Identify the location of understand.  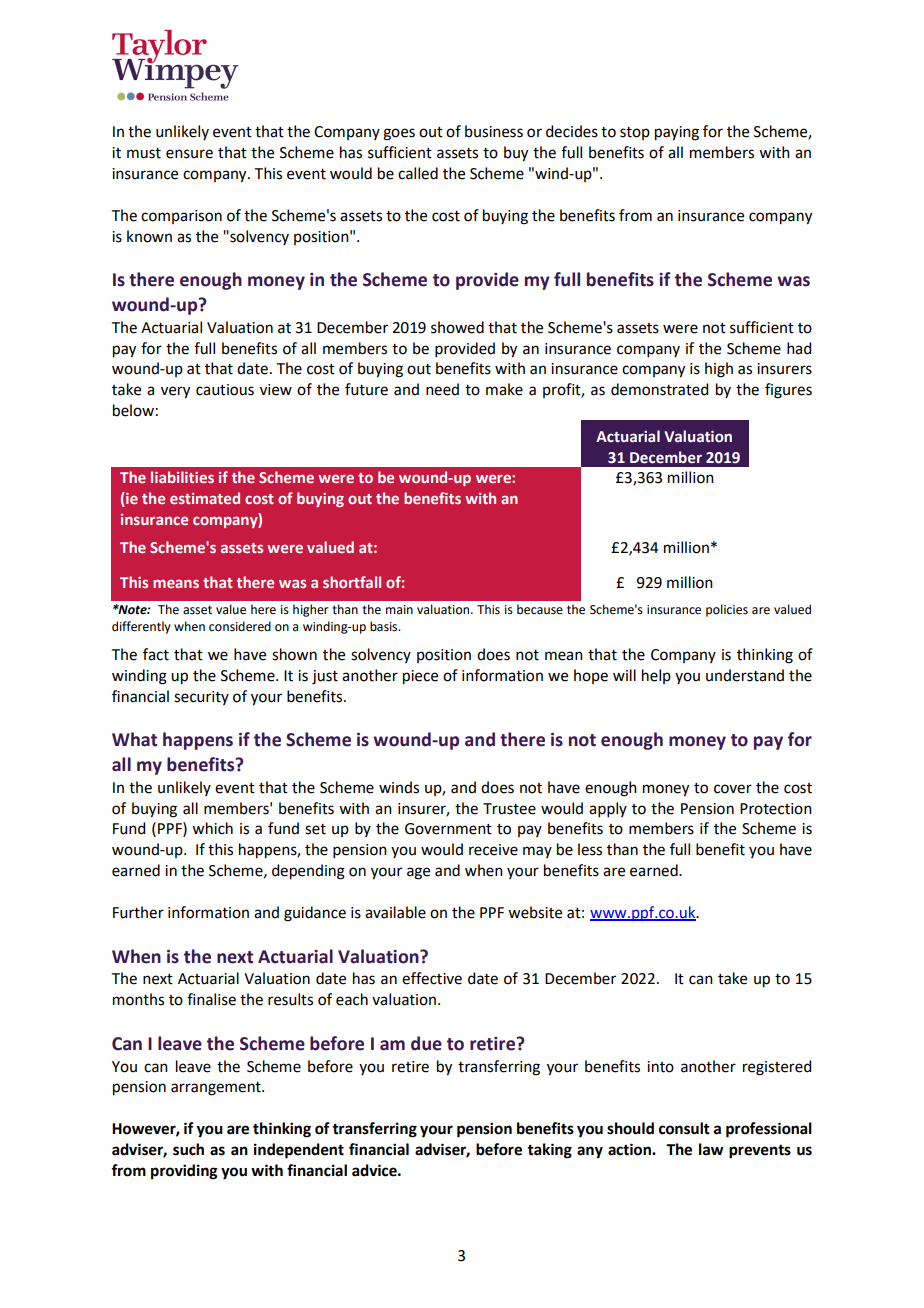
(745, 675).
